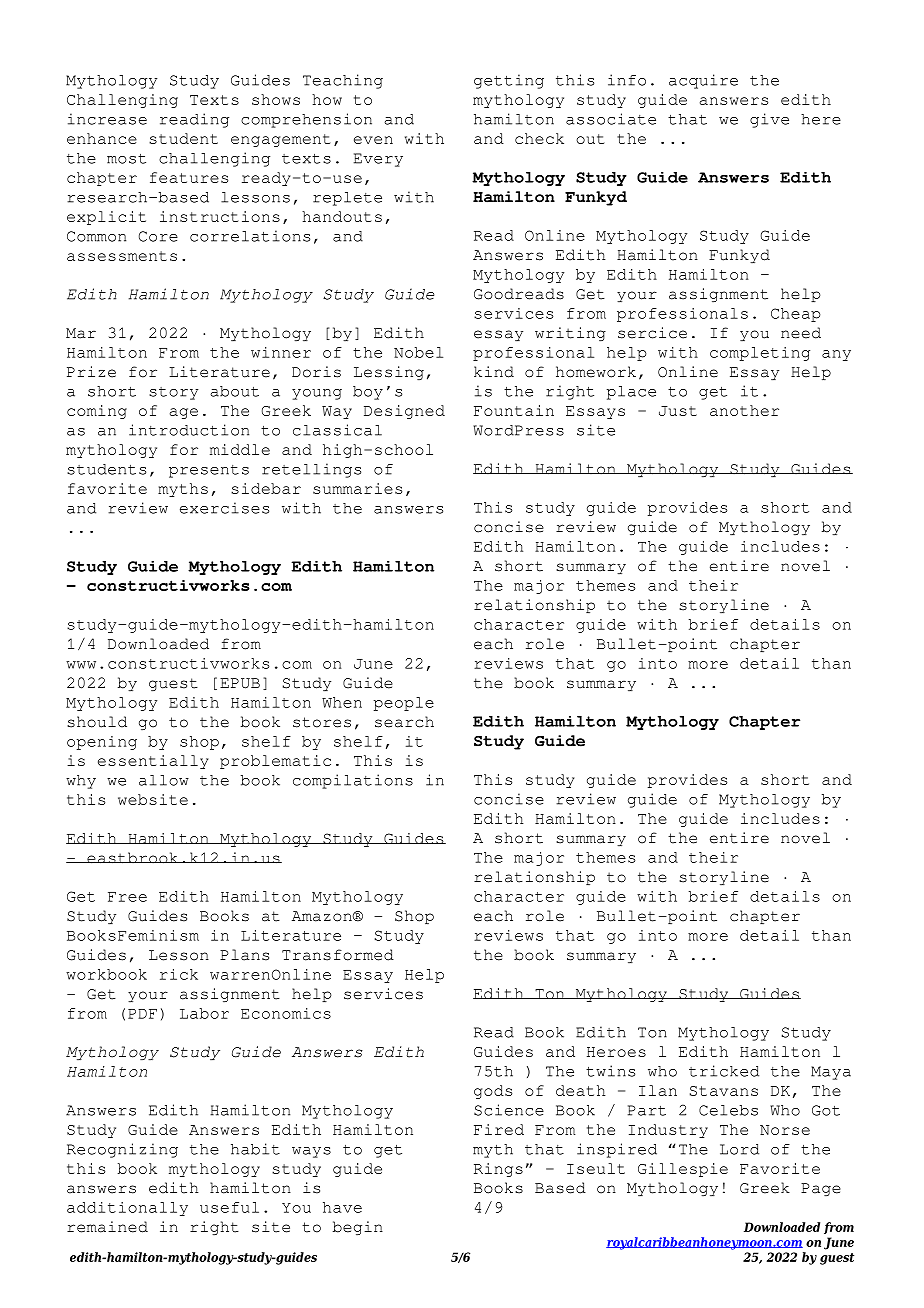 This image has width=924, height=1308. Describe the element at coordinates (404, 704) in the image. I see `people` at that location.
